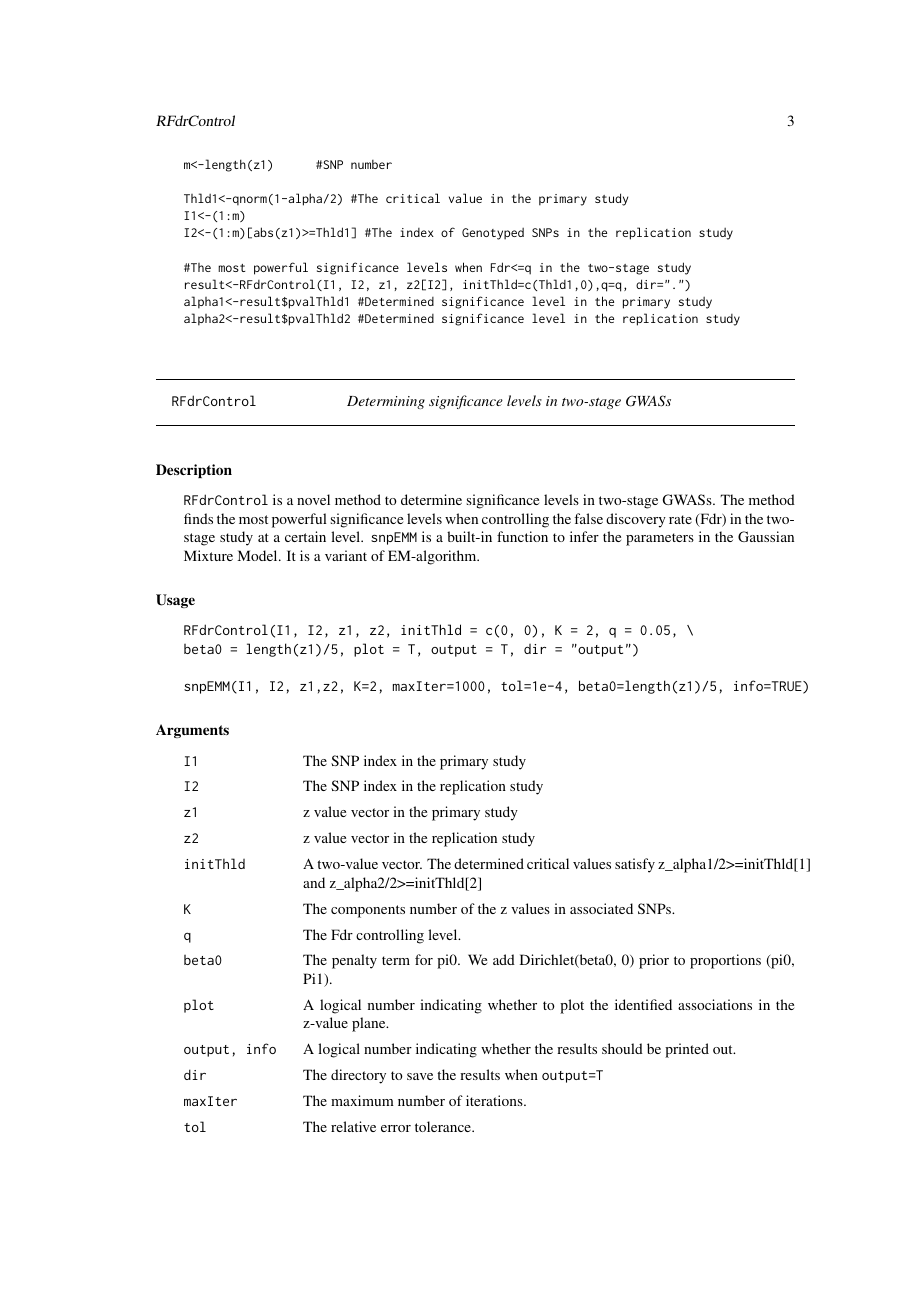 The width and height of the screenshot is (924, 1308). I want to click on function, so click(522, 536).
